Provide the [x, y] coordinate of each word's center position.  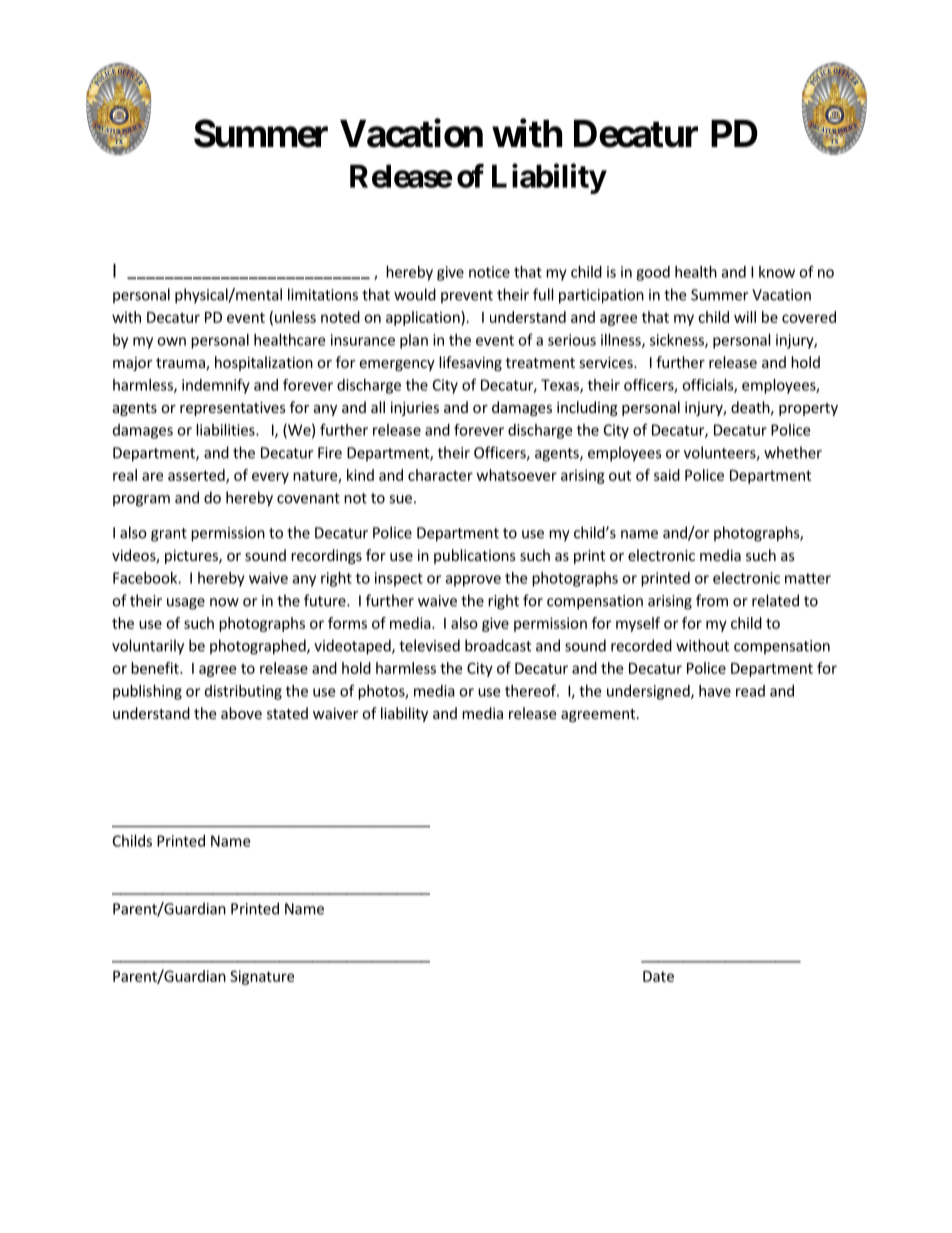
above [241, 713]
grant [169, 535]
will [745, 317]
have [715, 691]
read [750, 691]
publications [475, 556]
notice [489, 272]
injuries [415, 409]
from [712, 600]
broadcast [498, 645]
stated [287, 713]
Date [658, 976]
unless [295, 317]
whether [793, 452]
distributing [243, 692]
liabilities [226, 430]
